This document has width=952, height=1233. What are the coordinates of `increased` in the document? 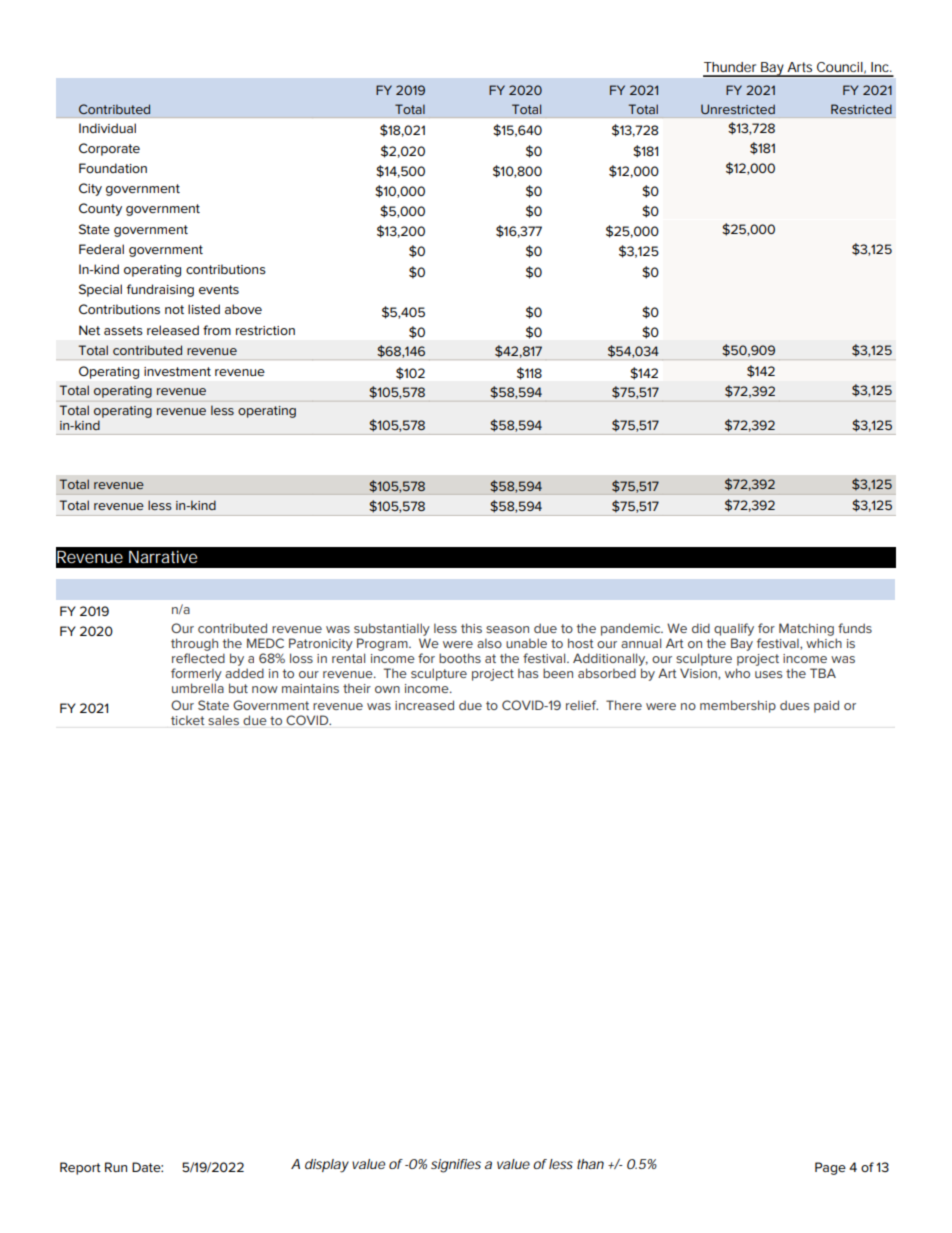 It's located at (424, 705).
